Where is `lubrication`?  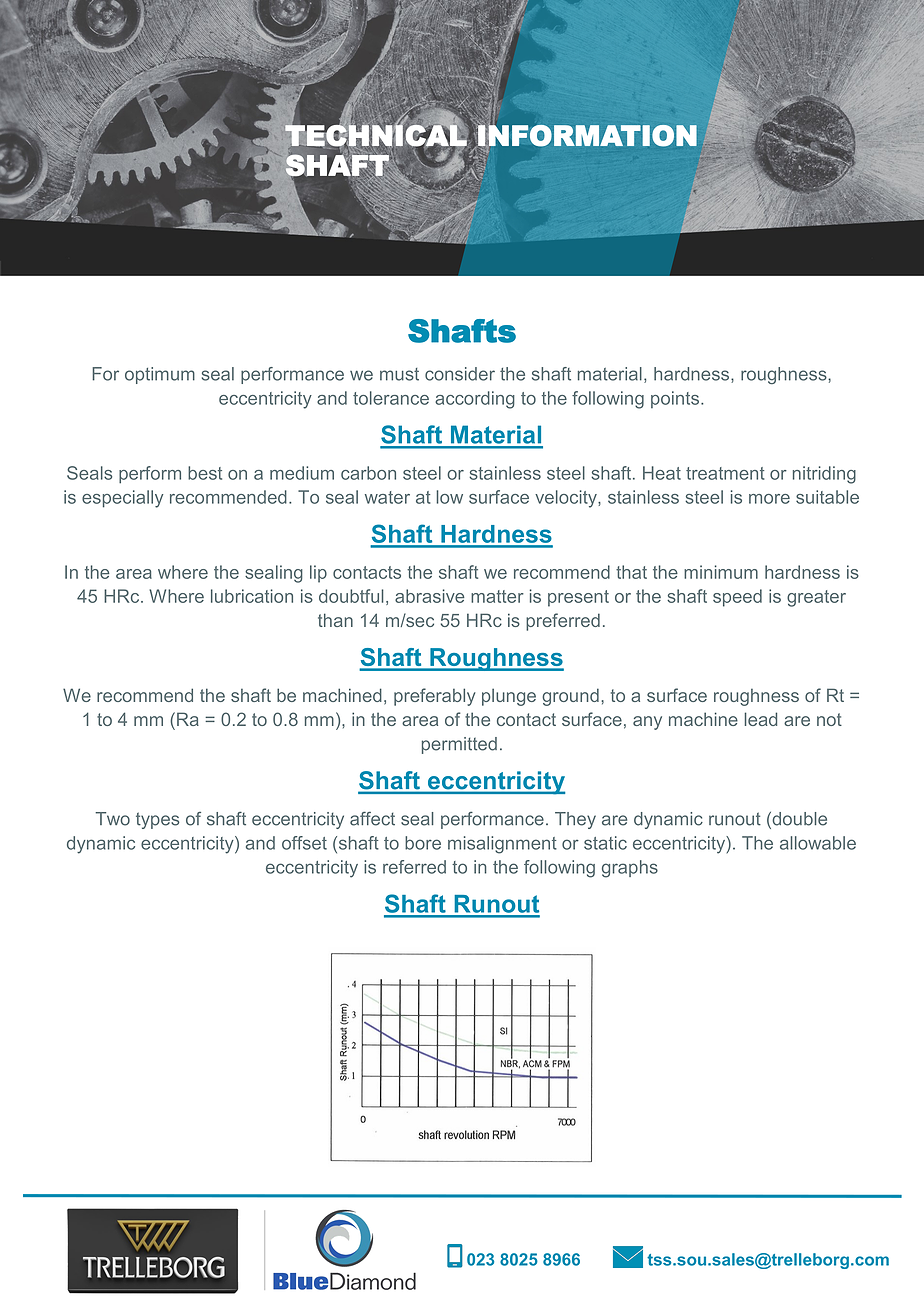 lubrication is located at coordinates (252, 596).
